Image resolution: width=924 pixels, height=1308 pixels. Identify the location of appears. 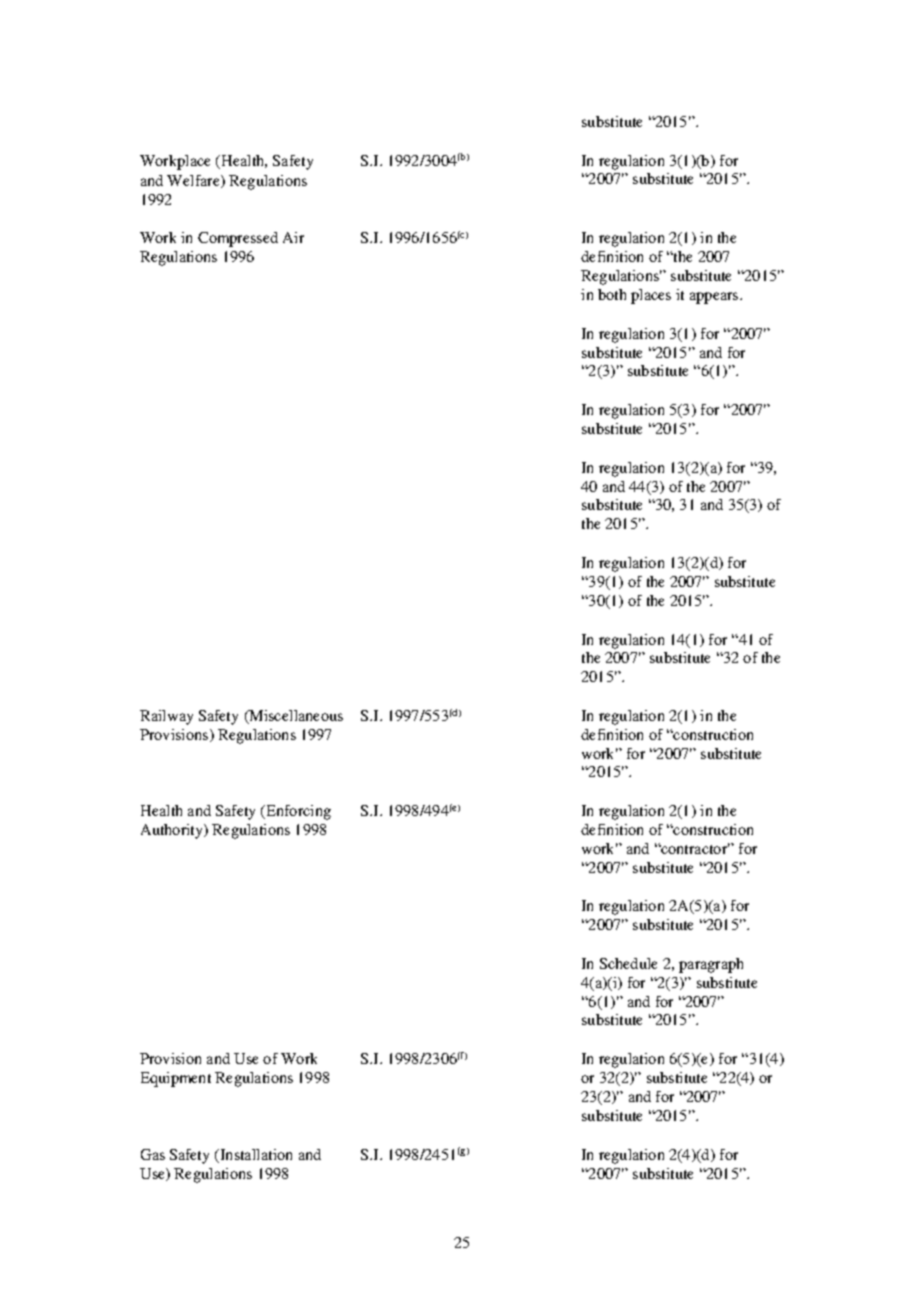
(715, 298).
